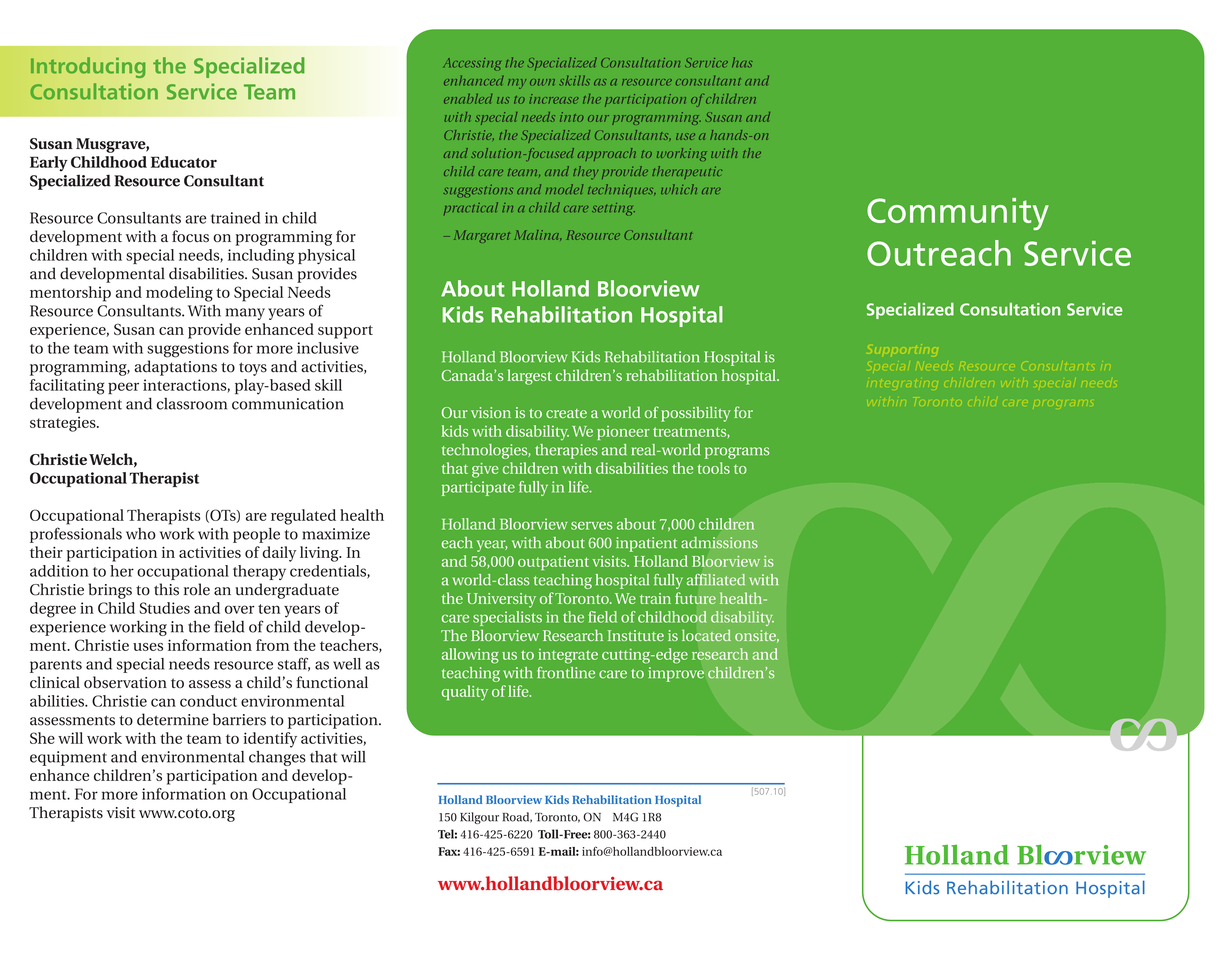 The height and width of the image is (955, 1232). Describe the element at coordinates (482, 236) in the image. I see `Margaret` at that location.
